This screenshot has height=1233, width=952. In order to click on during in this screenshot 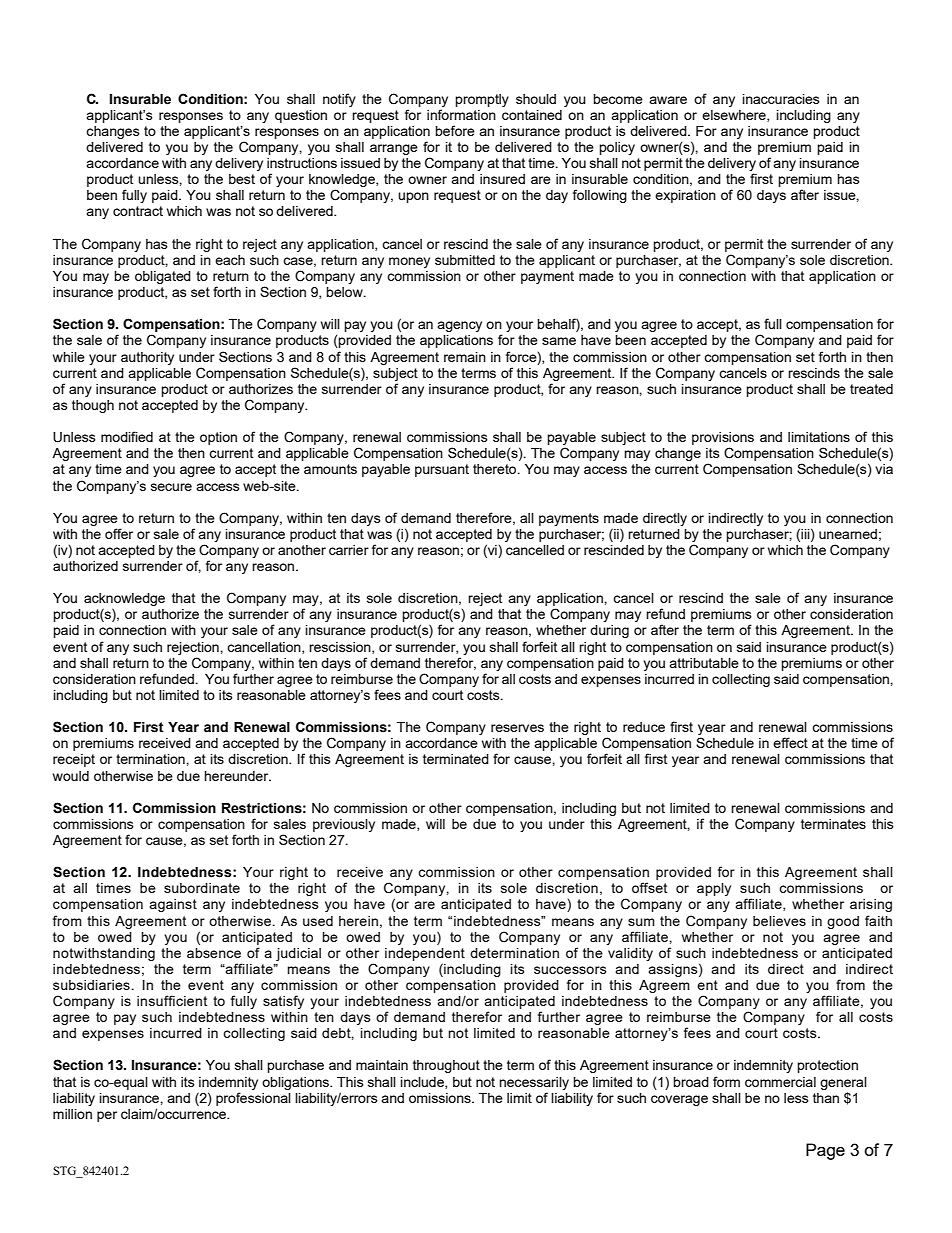, I will do `click(609, 631)`.
